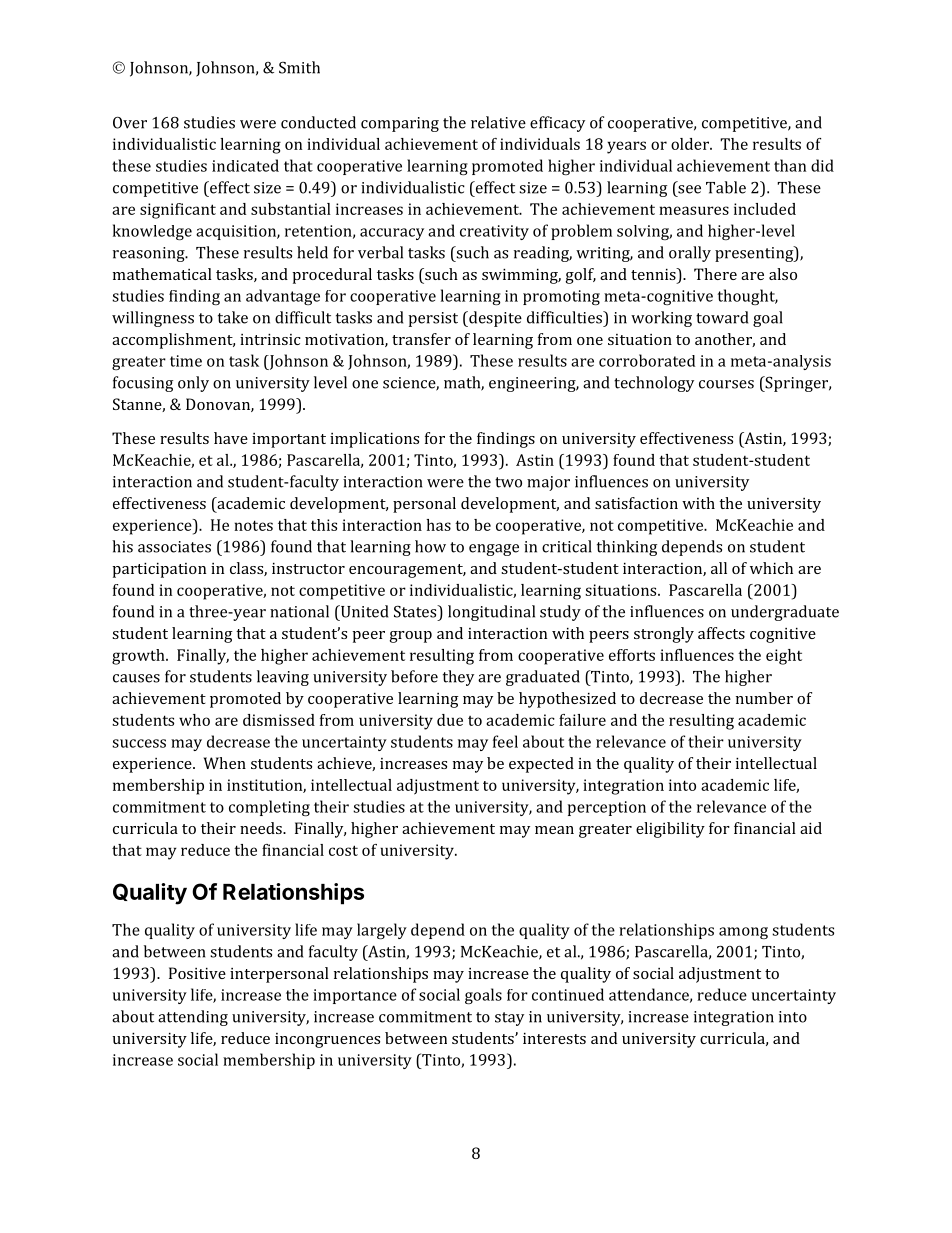  Describe the element at coordinates (174, 547) in the screenshot. I see `associates` at that location.
